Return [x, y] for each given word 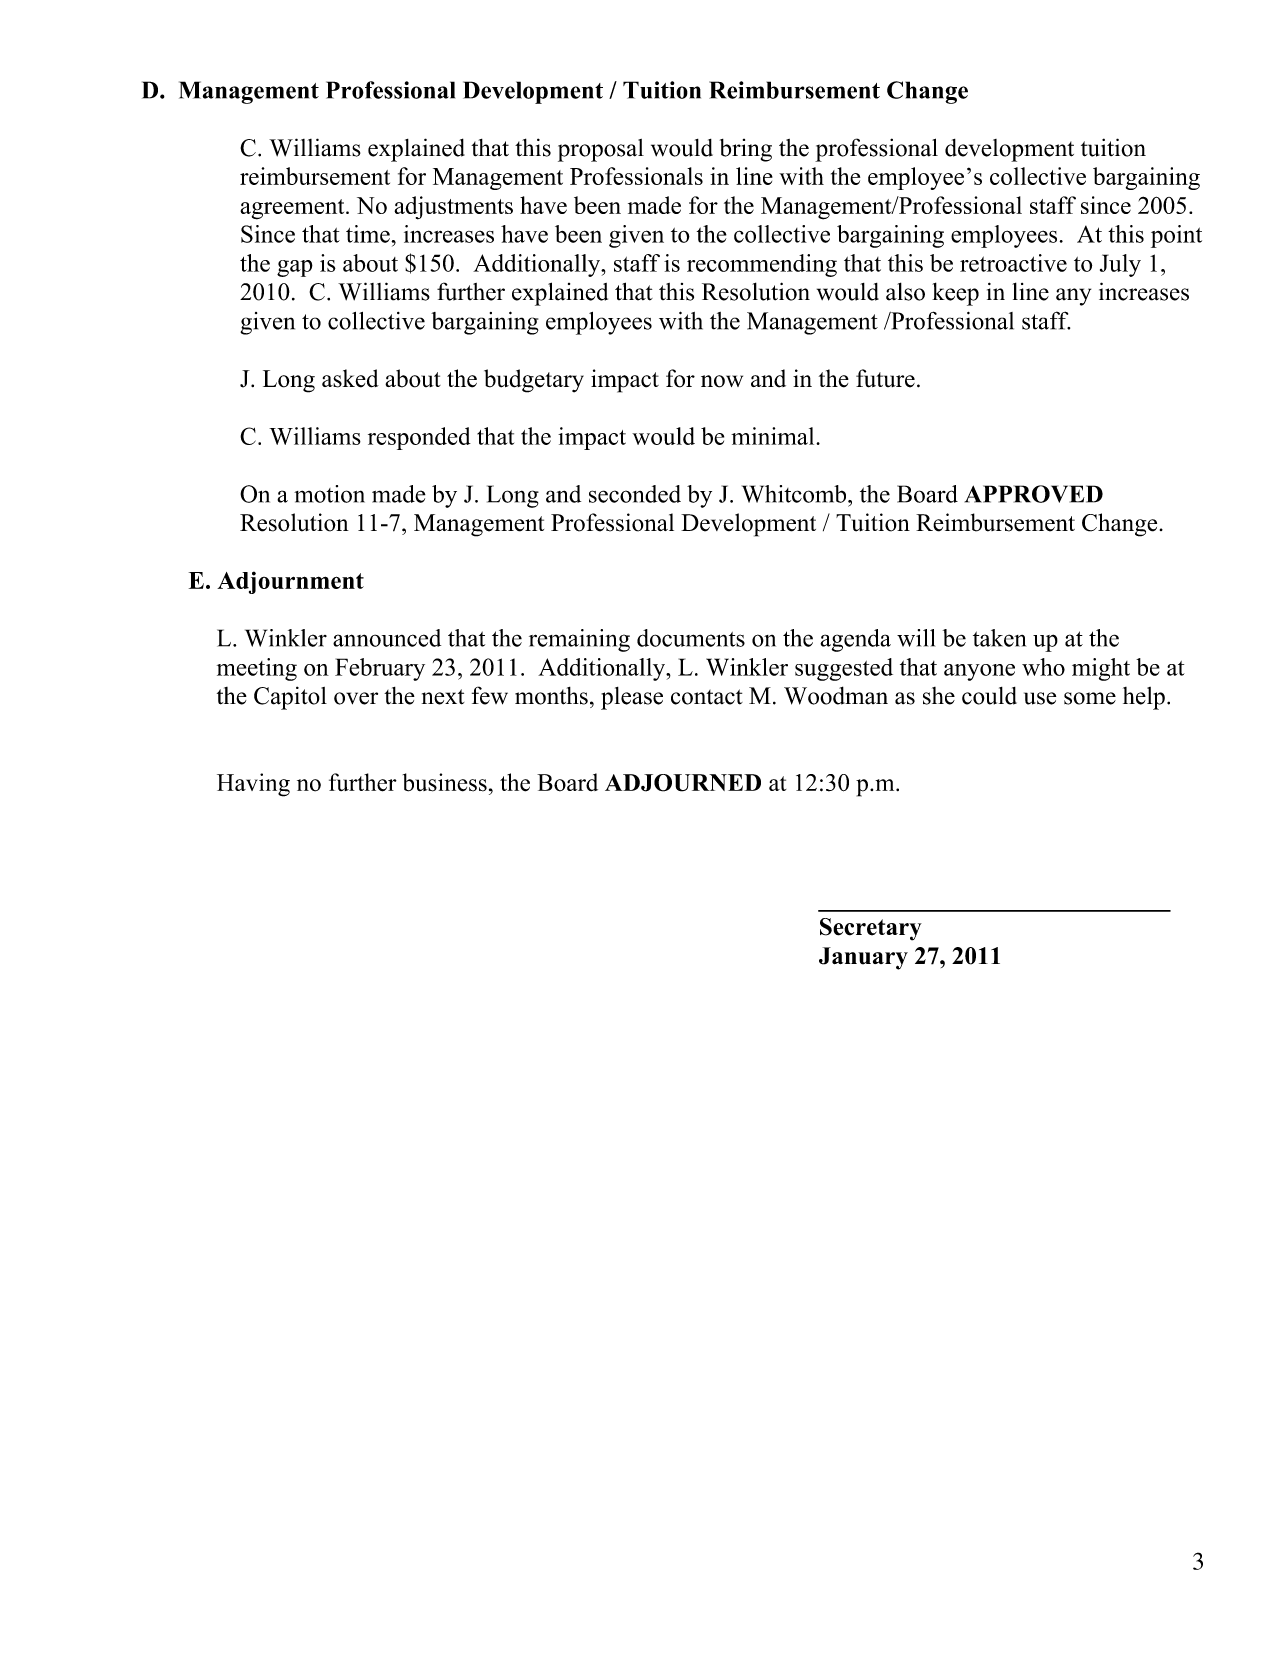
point [1176, 236]
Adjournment [290, 582]
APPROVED [1034, 494]
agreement [293, 209]
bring [746, 150]
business [445, 782]
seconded [635, 494]
